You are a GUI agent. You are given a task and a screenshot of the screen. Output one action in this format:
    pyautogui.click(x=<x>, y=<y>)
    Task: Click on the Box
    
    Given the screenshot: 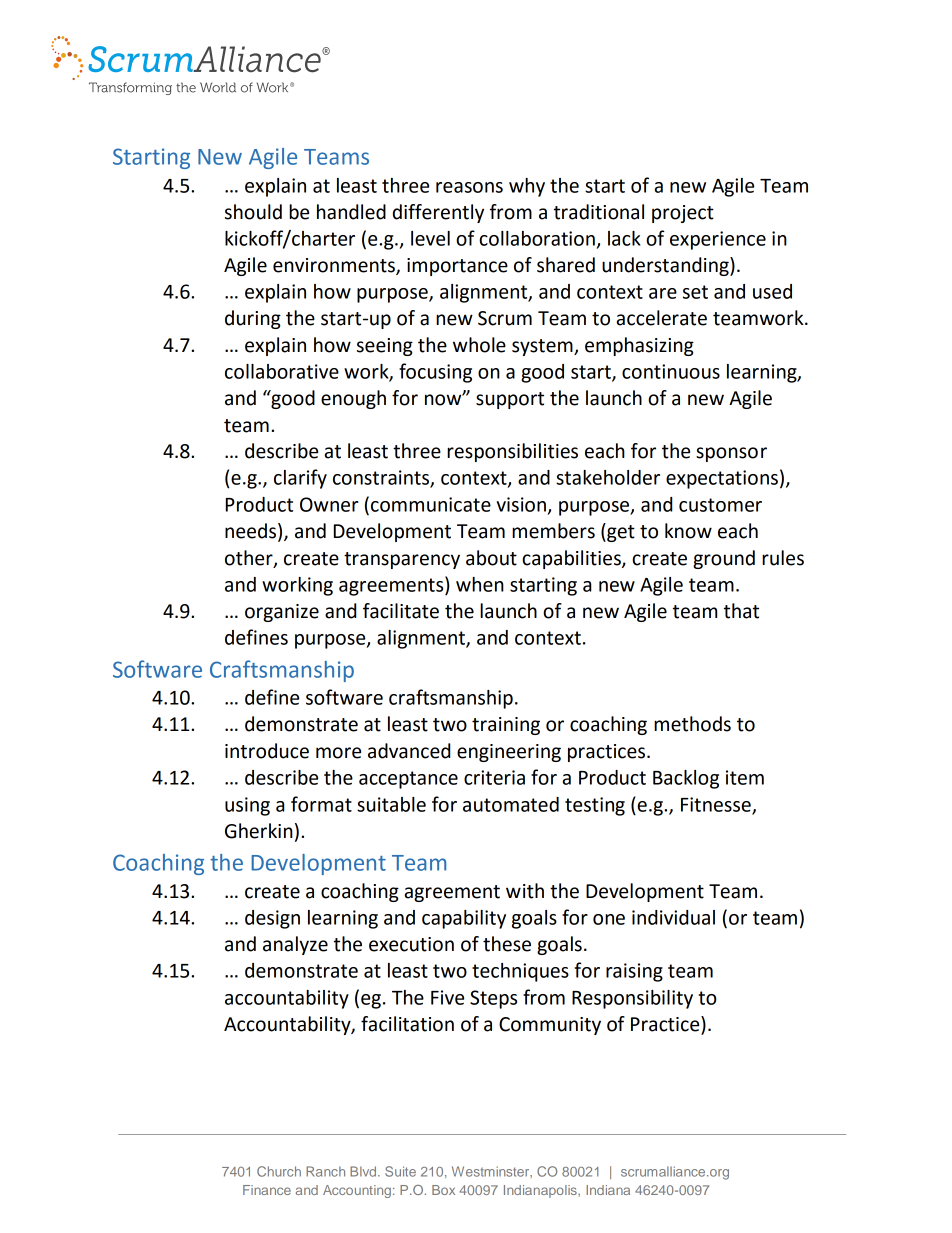 What is the action you would take?
    pyautogui.click(x=443, y=1190)
